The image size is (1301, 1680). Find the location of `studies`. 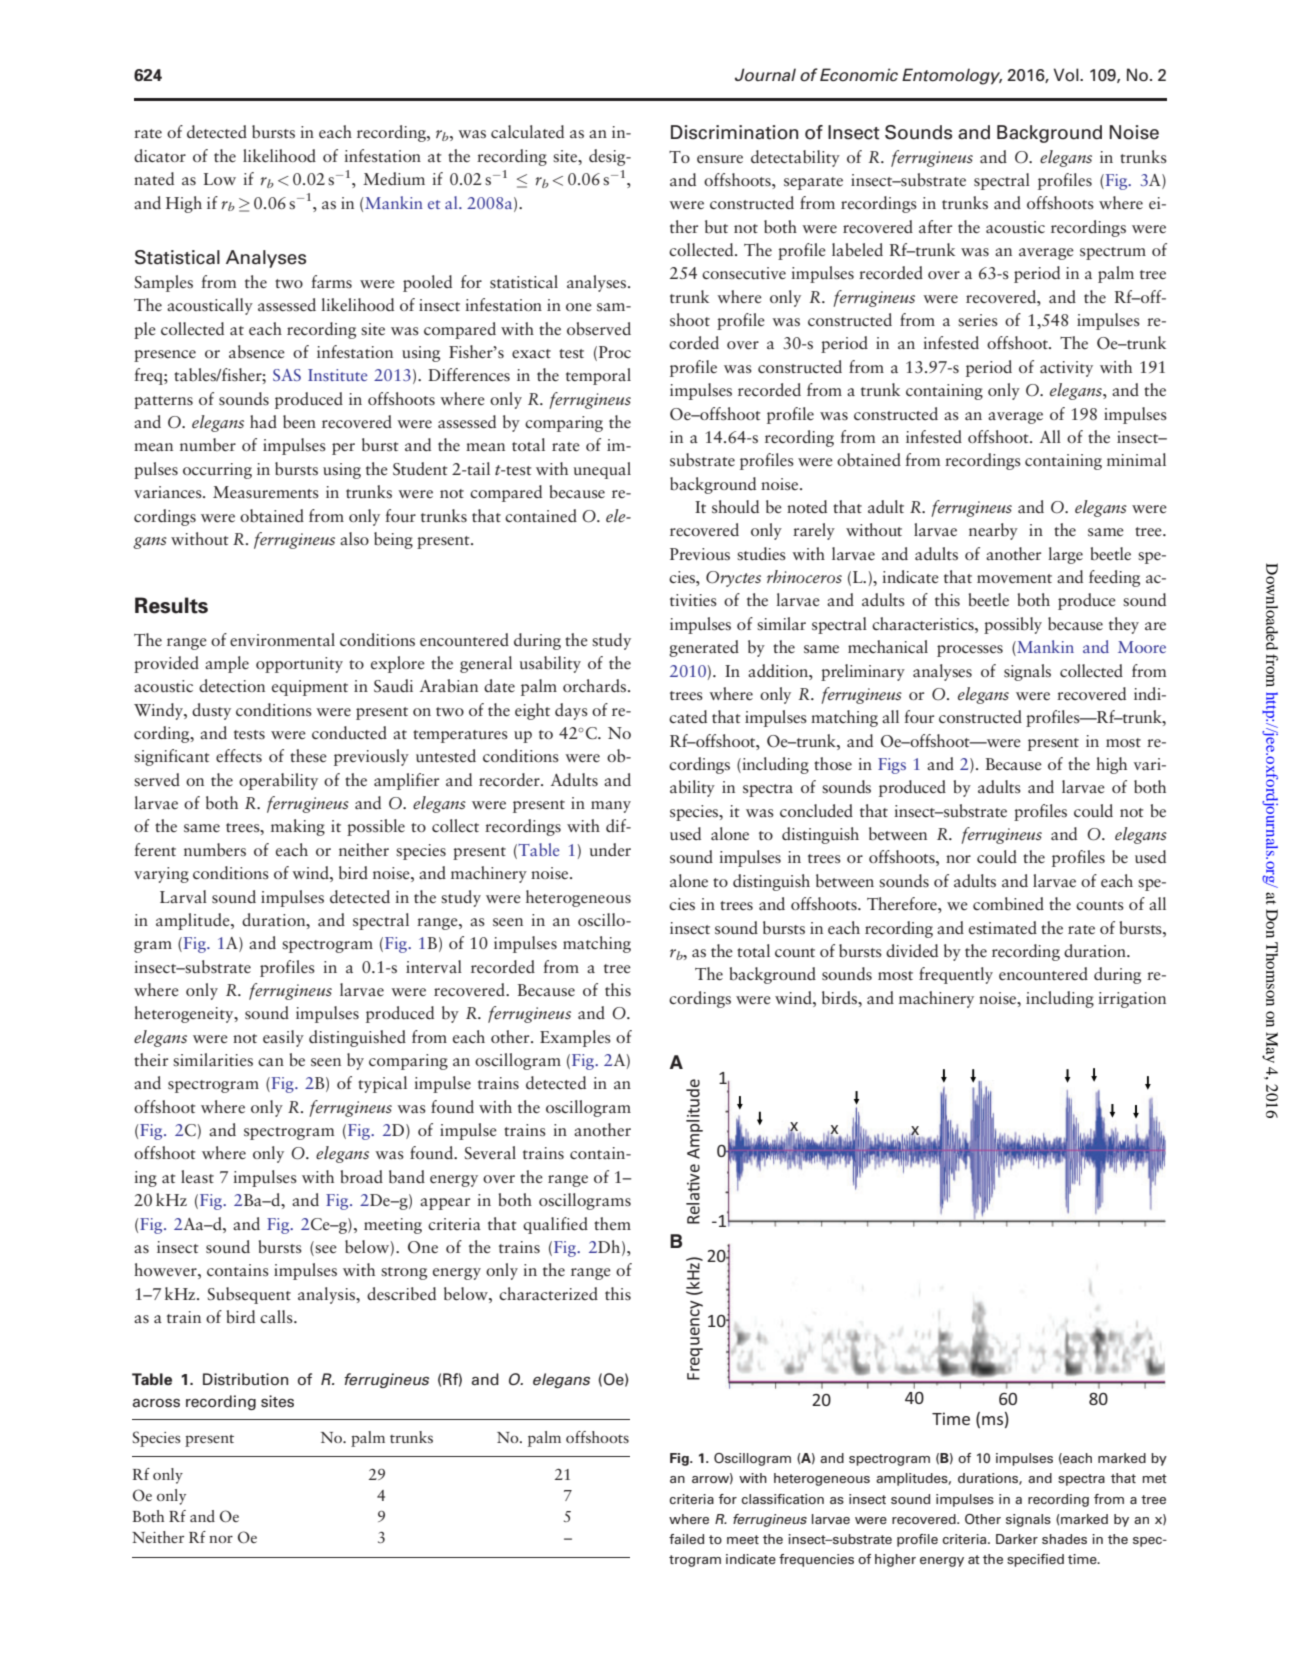

studies is located at coordinates (761, 554).
